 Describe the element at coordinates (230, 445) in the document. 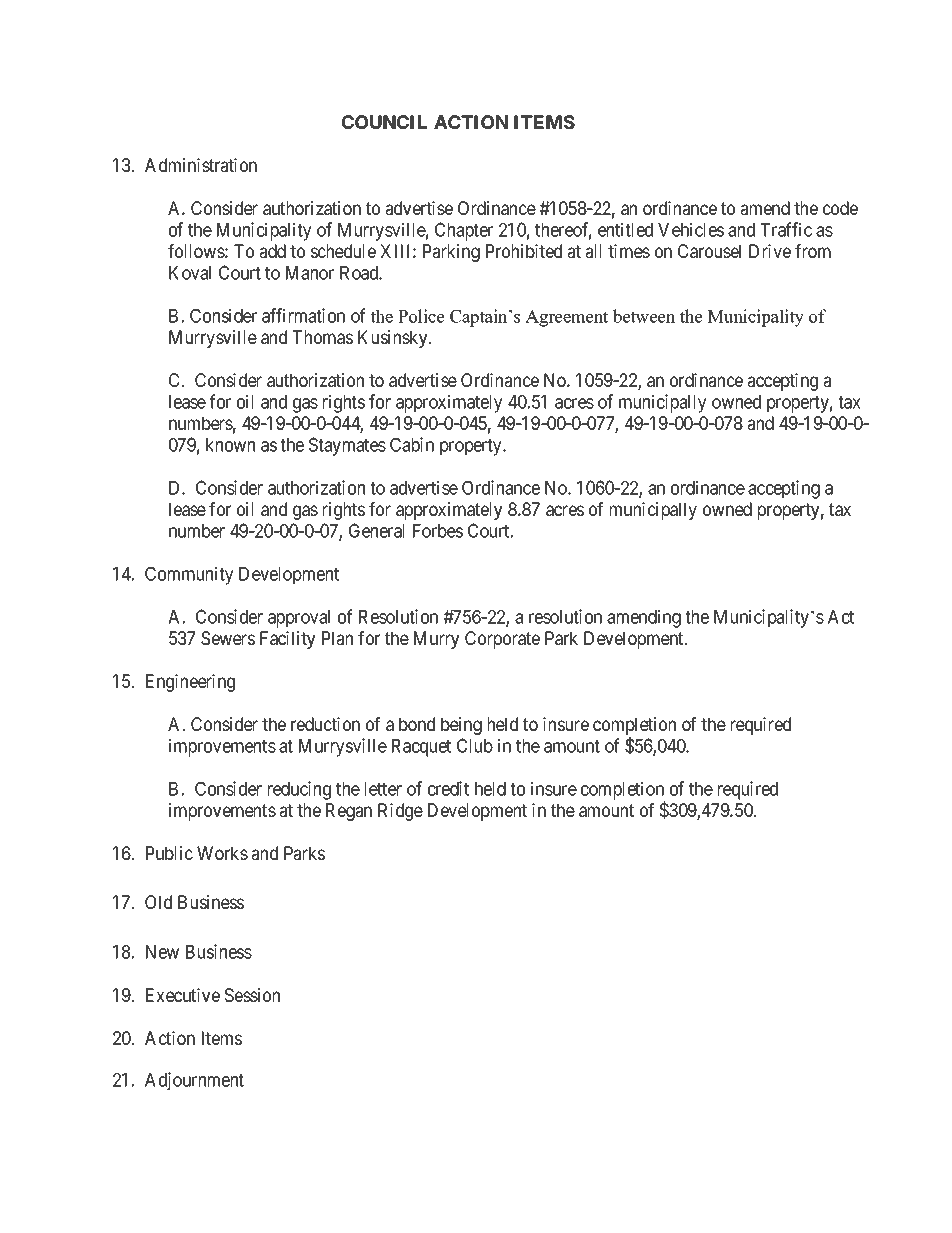

I see `known` at that location.
